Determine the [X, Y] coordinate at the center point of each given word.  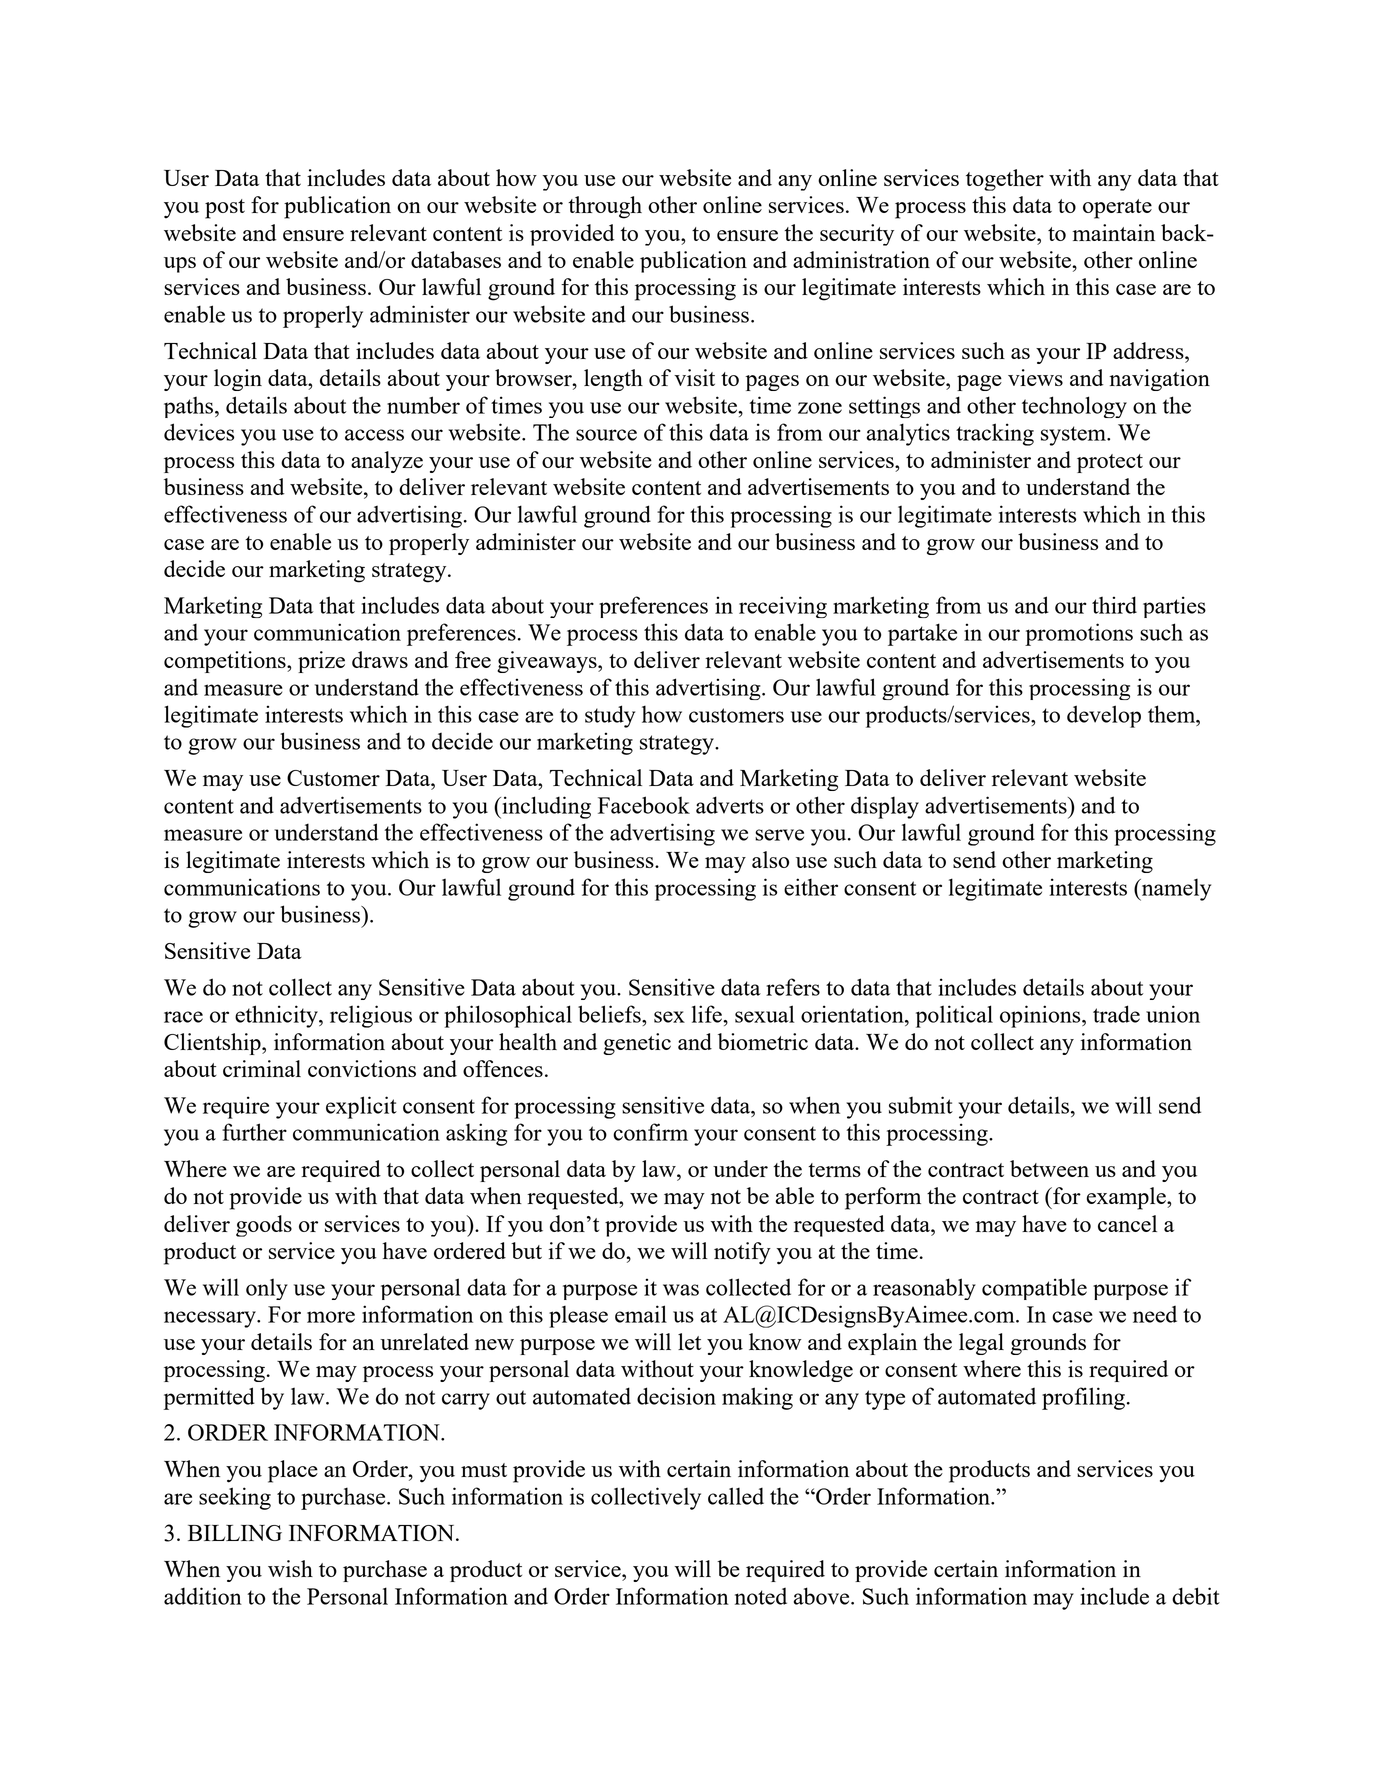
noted [761, 1596]
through [605, 207]
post [225, 209]
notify [742, 1253]
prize [321, 662]
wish [290, 1568]
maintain [1114, 232]
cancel [1127, 1223]
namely [1175, 890]
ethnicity [277, 1016]
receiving [783, 607]
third [1114, 605]
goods [264, 1226]
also [770, 859]
